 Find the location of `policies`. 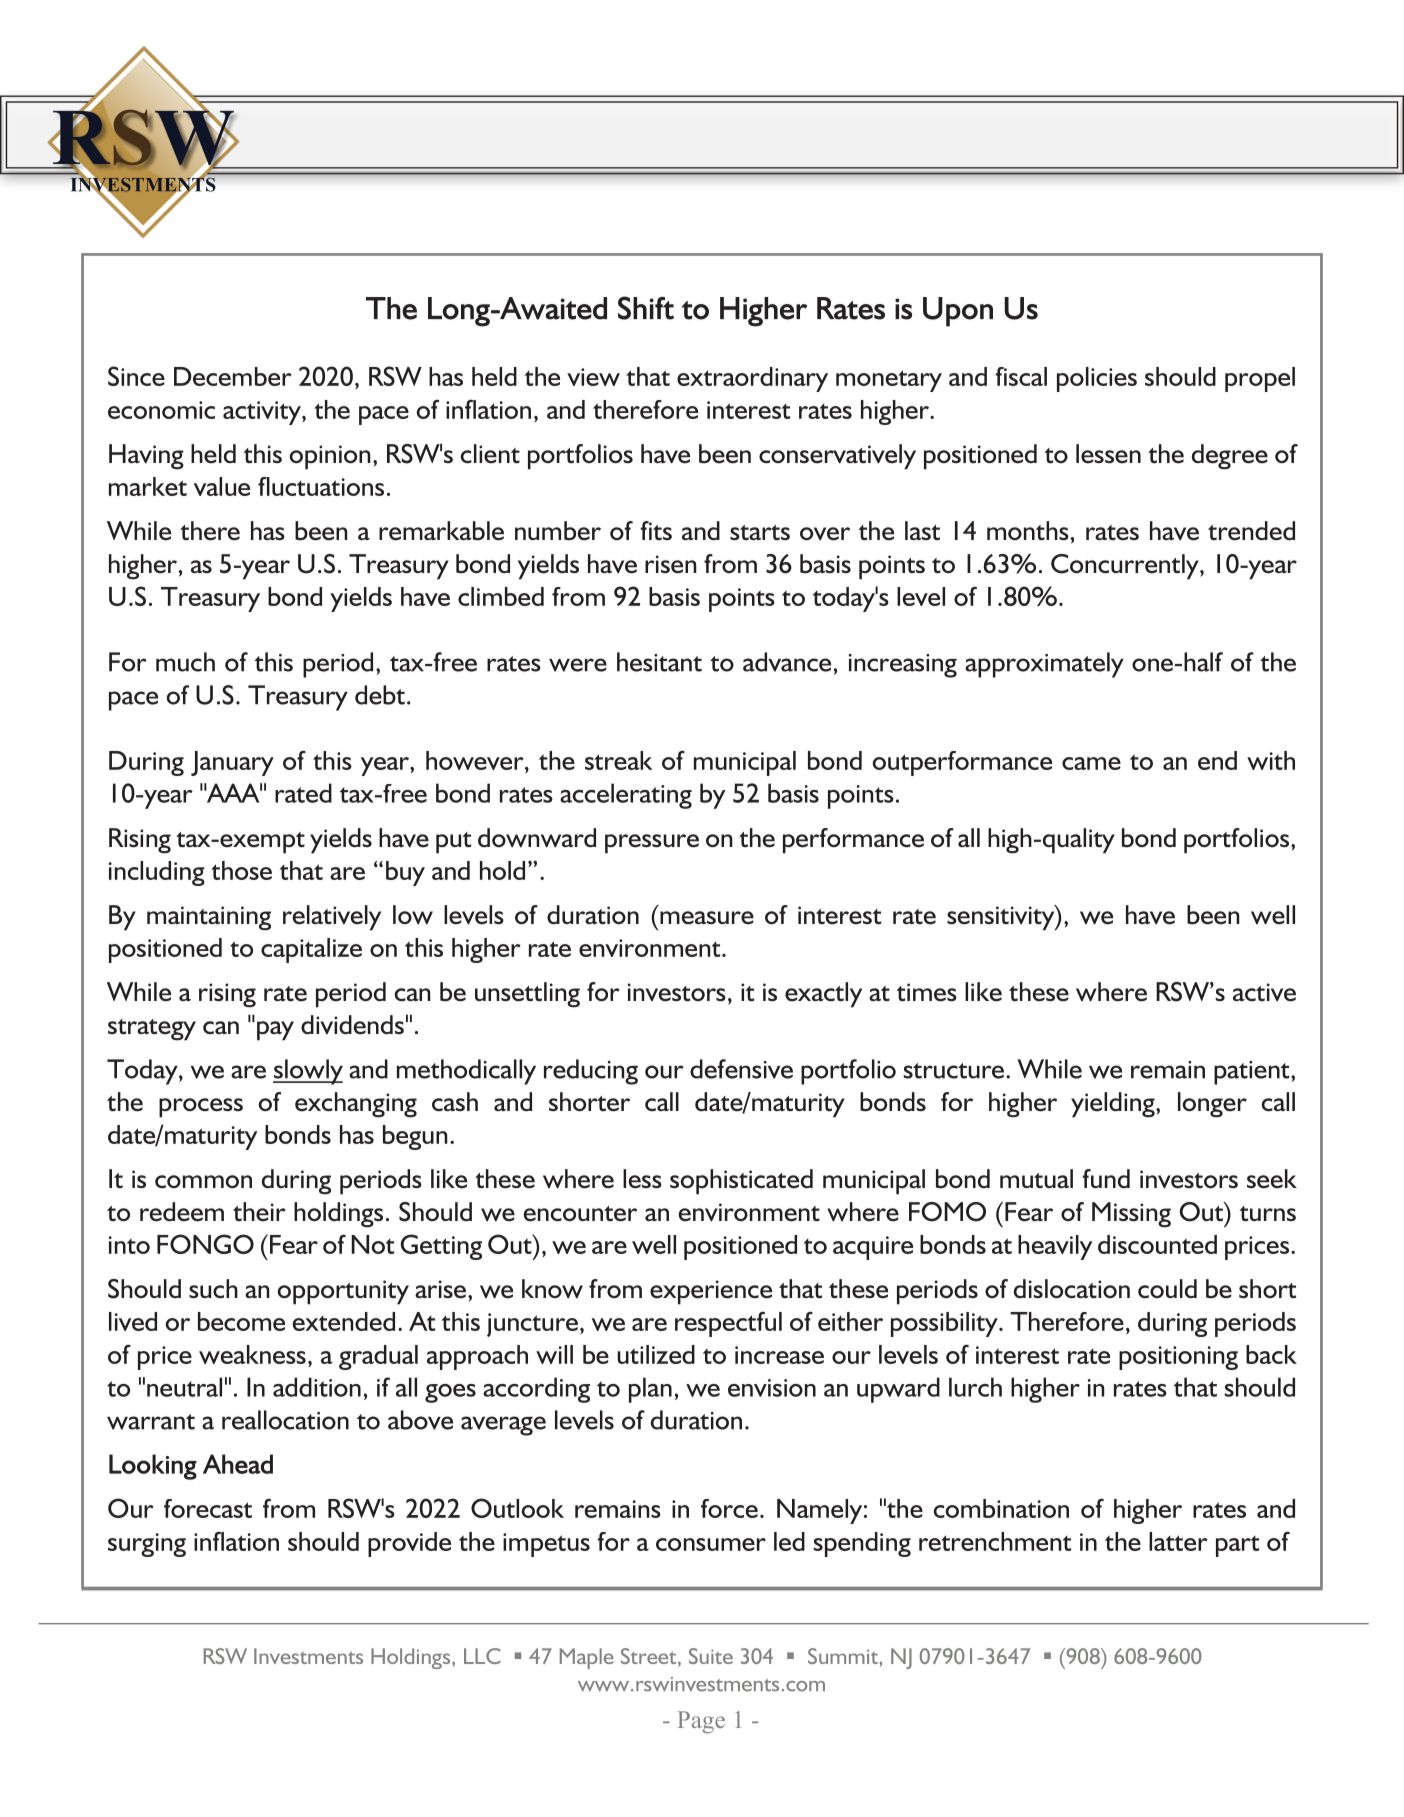

policies is located at coordinates (1097, 379).
